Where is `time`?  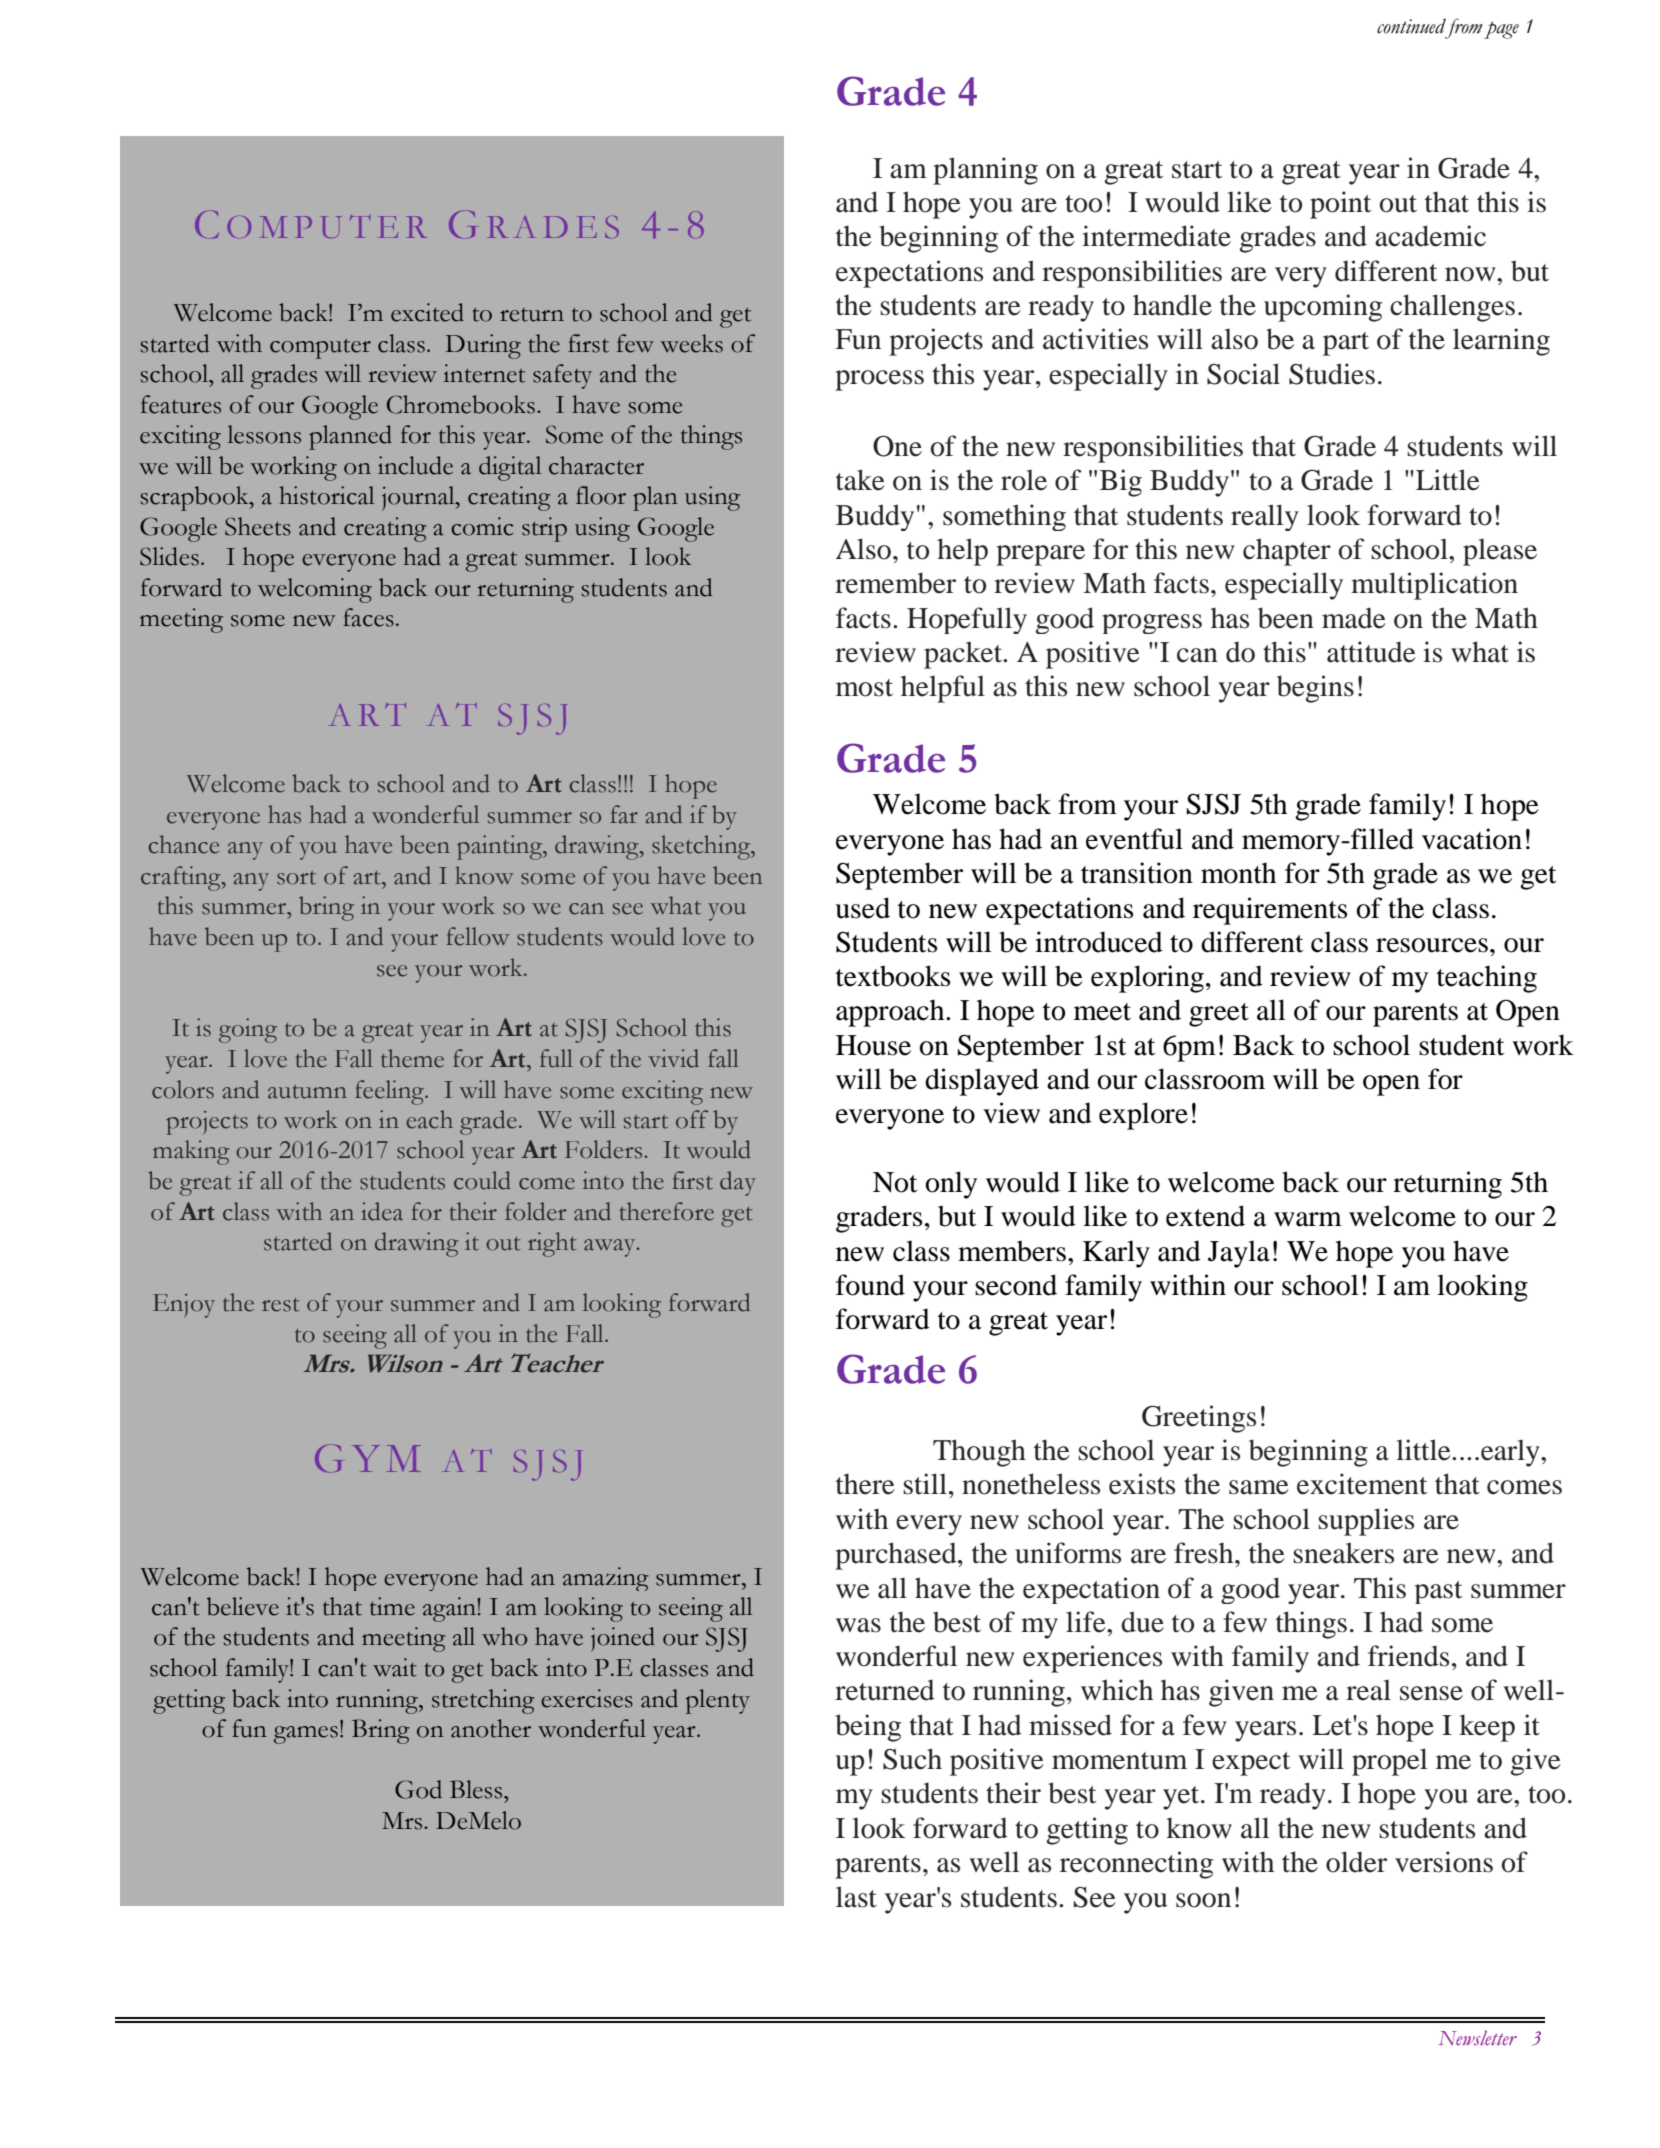 time is located at coordinates (392, 1606).
